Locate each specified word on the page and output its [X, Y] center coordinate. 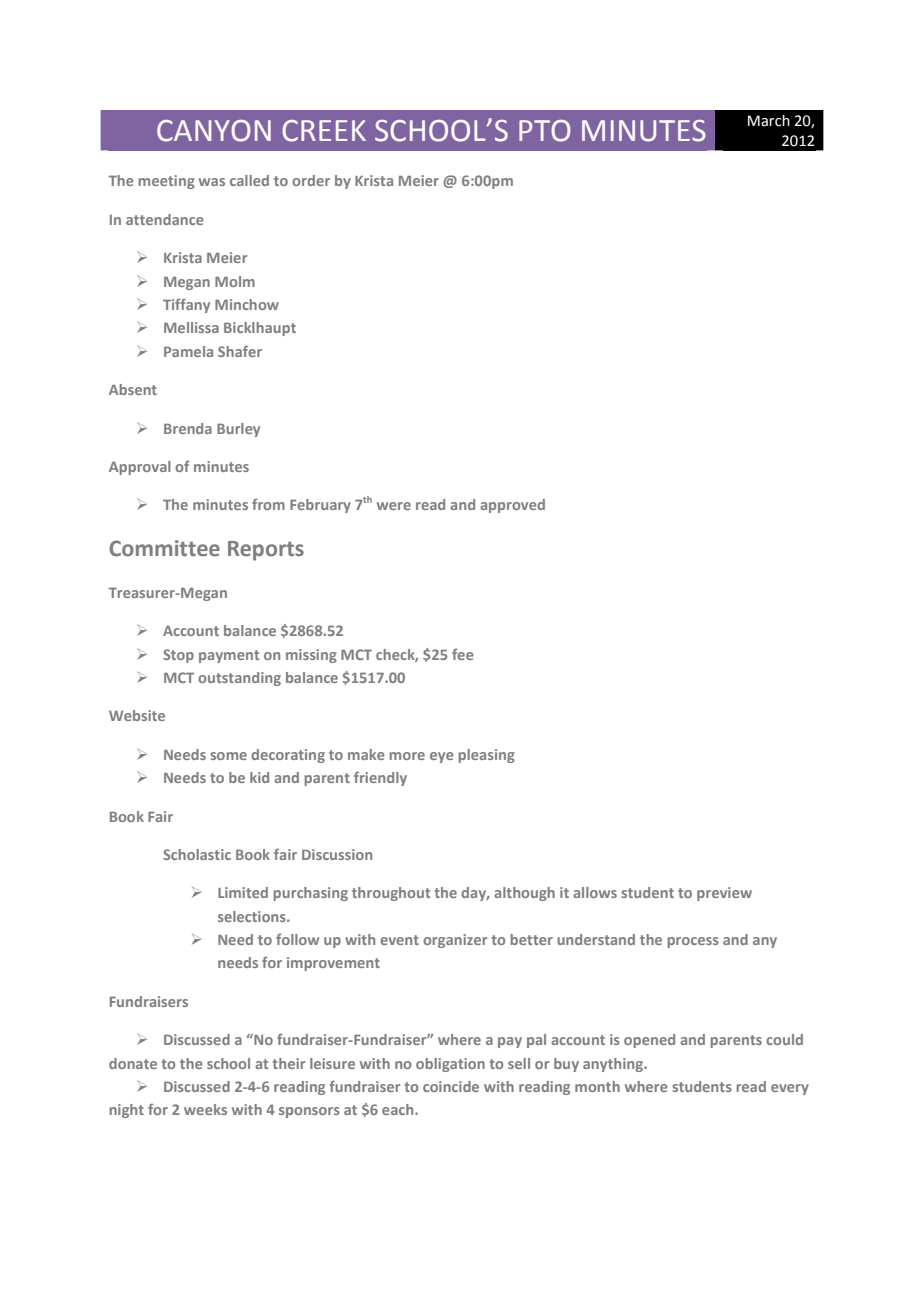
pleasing [487, 756]
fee [463, 654]
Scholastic [197, 854]
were [394, 506]
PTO [545, 131]
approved [512, 506]
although [524, 894]
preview [724, 894]
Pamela [188, 351]
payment [229, 656]
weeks [205, 1109]
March [769, 121]
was [212, 182]
